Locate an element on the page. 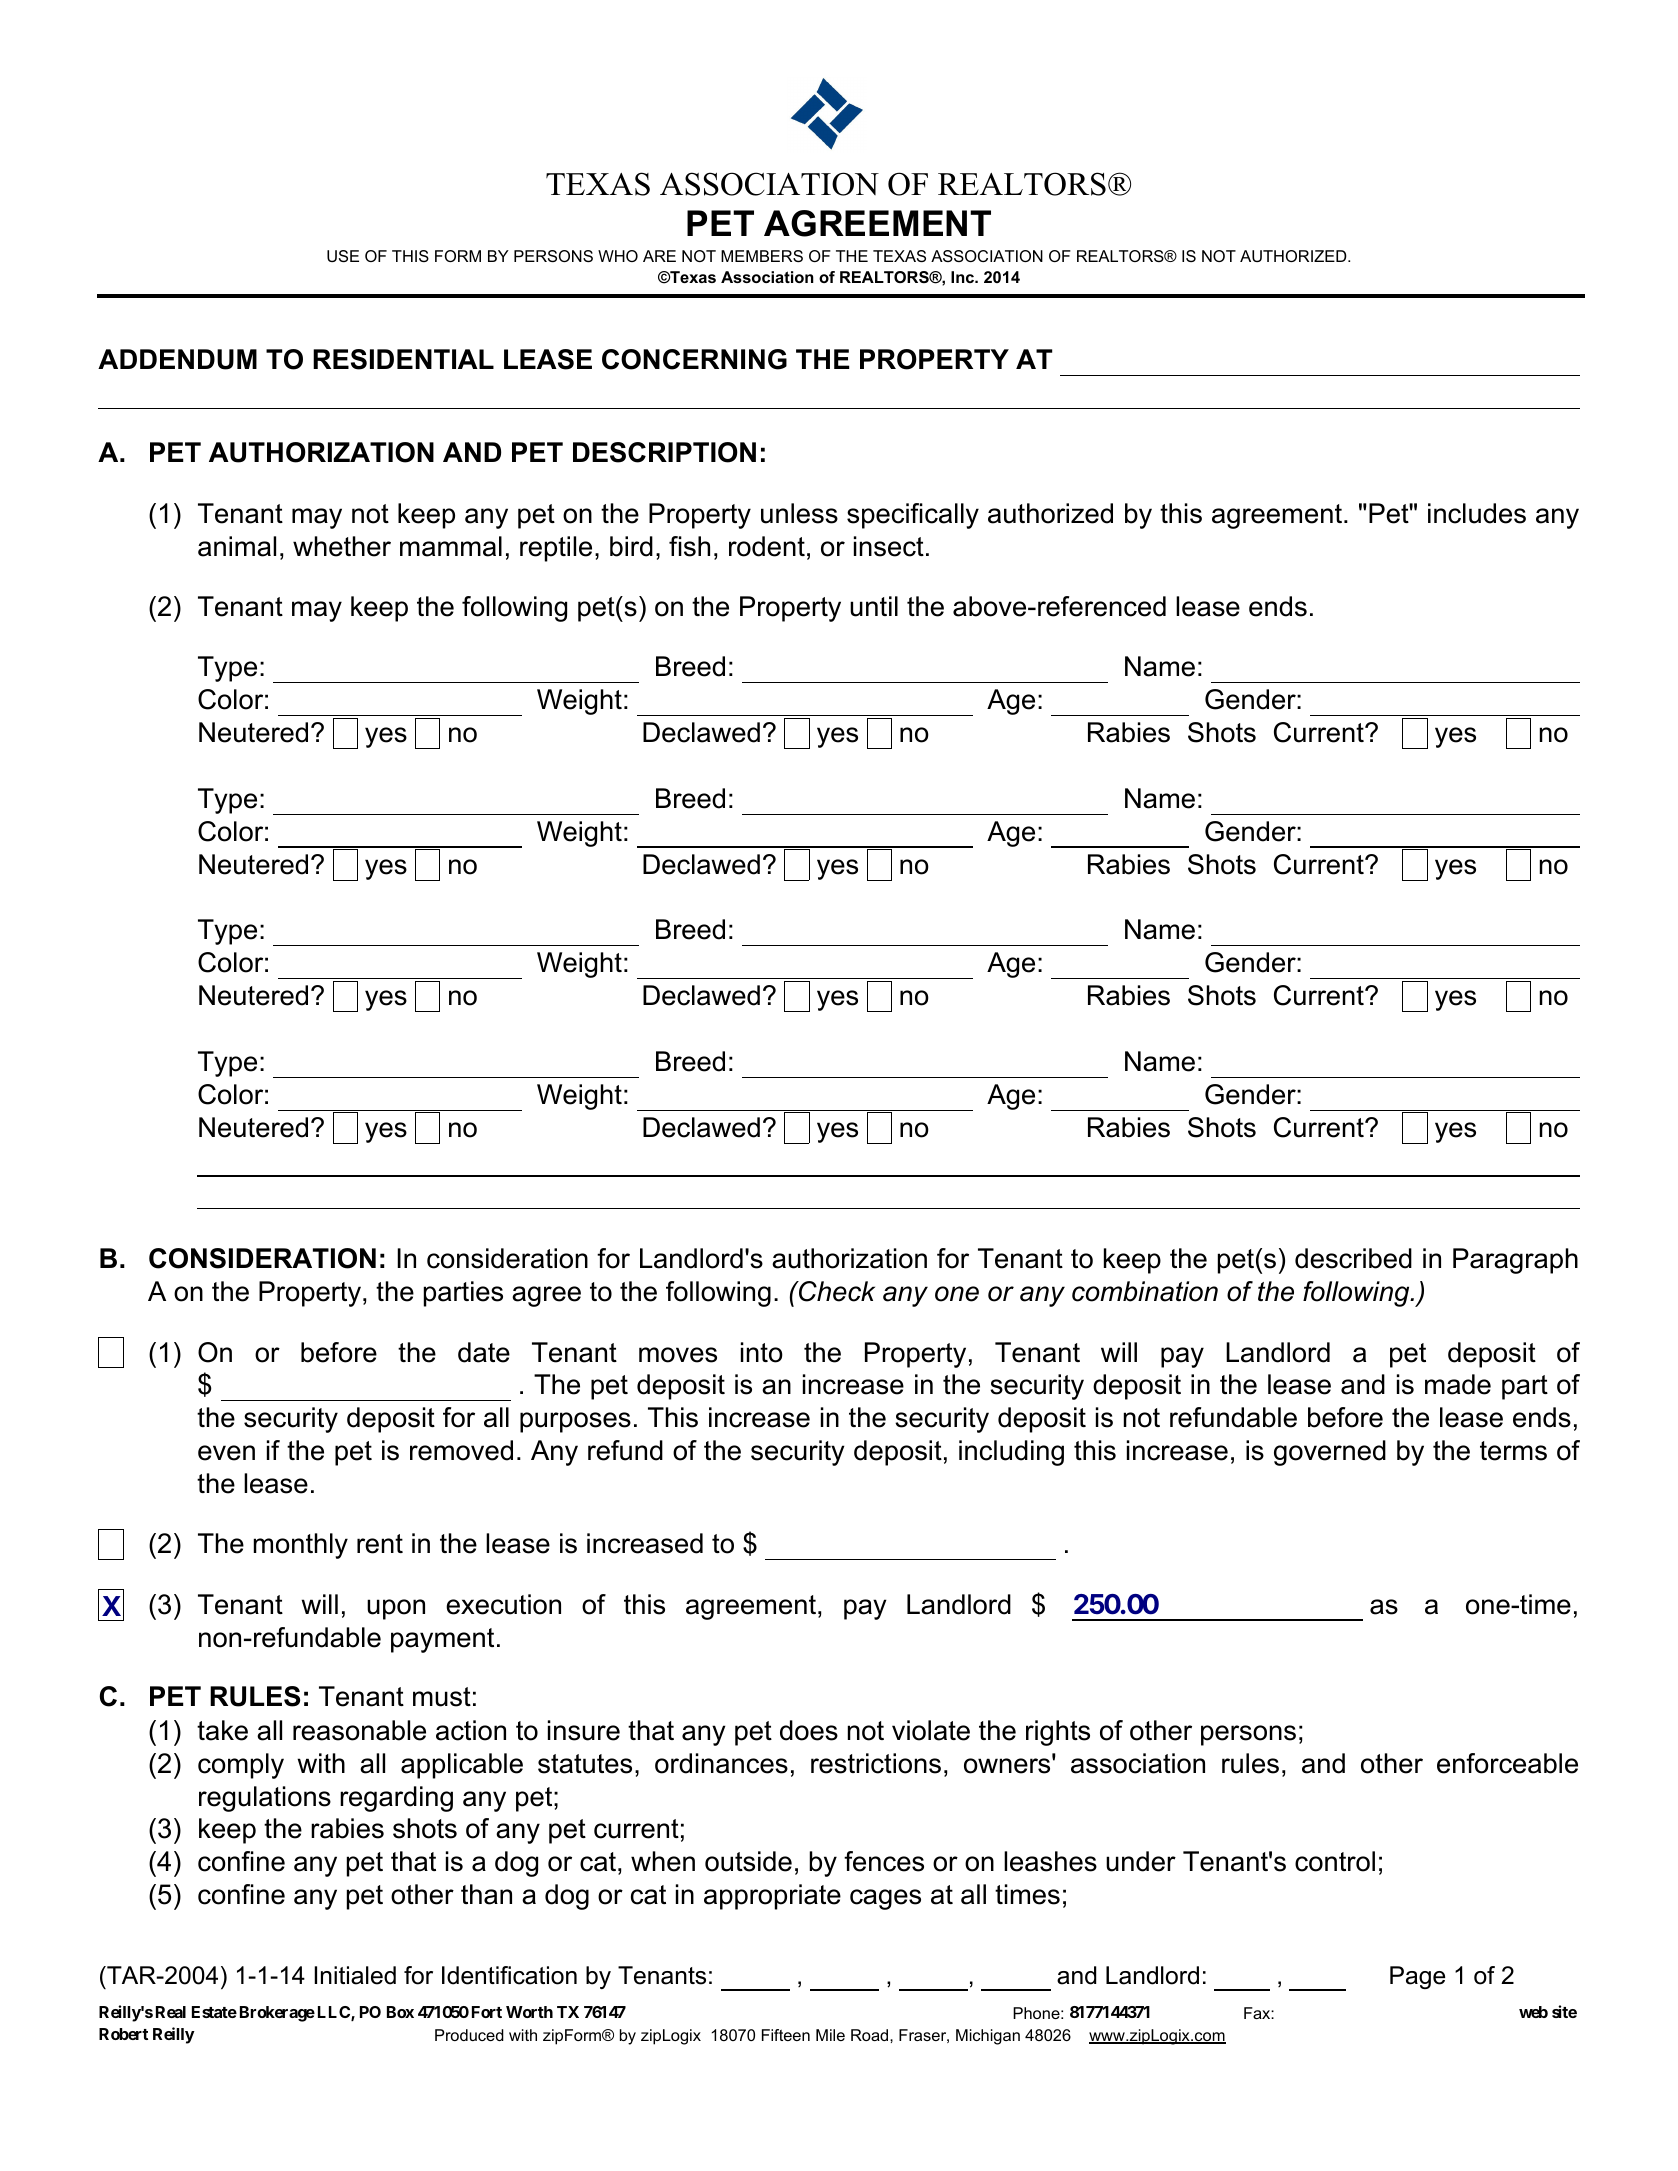  USE is located at coordinates (343, 256).
